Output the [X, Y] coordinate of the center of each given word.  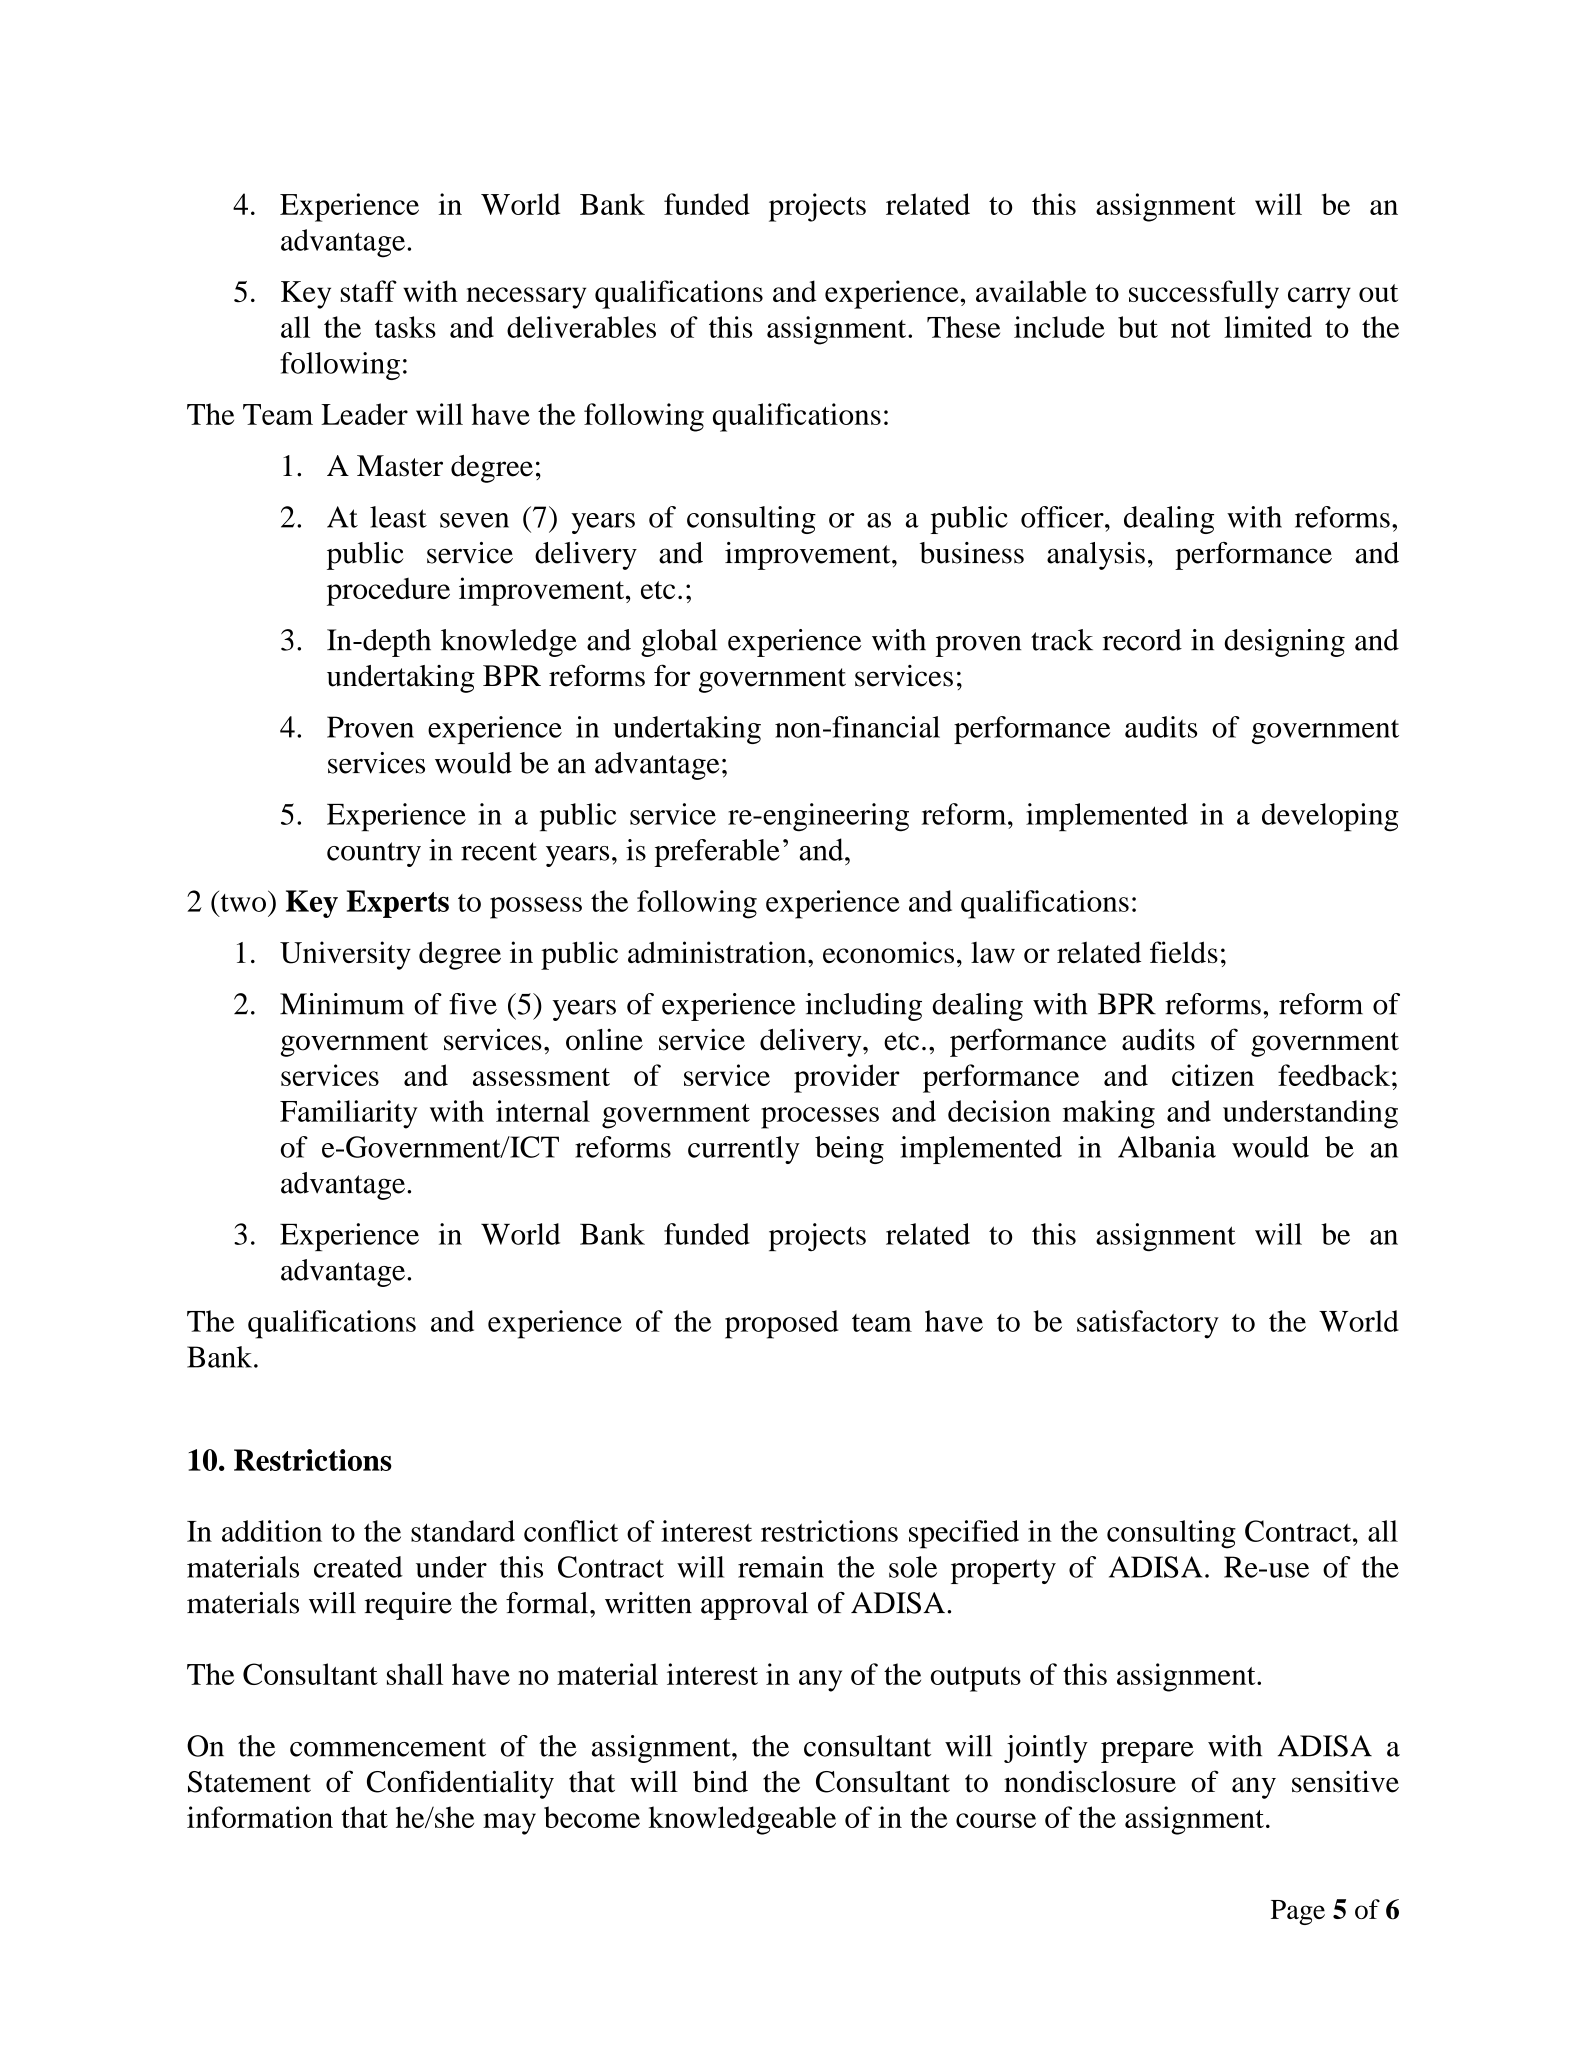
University [345, 955]
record [1142, 640]
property [1003, 1571]
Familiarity [349, 1114]
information [260, 1817]
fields [1184, 952]
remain [781, 1567]
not [1190, 329]
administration [718, 952]
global [679, 643]
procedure [388, 592]
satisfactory [1148, 1324]
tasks [405, 327]
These [963, 327]
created [358, 1567]
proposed [781, 1324]
